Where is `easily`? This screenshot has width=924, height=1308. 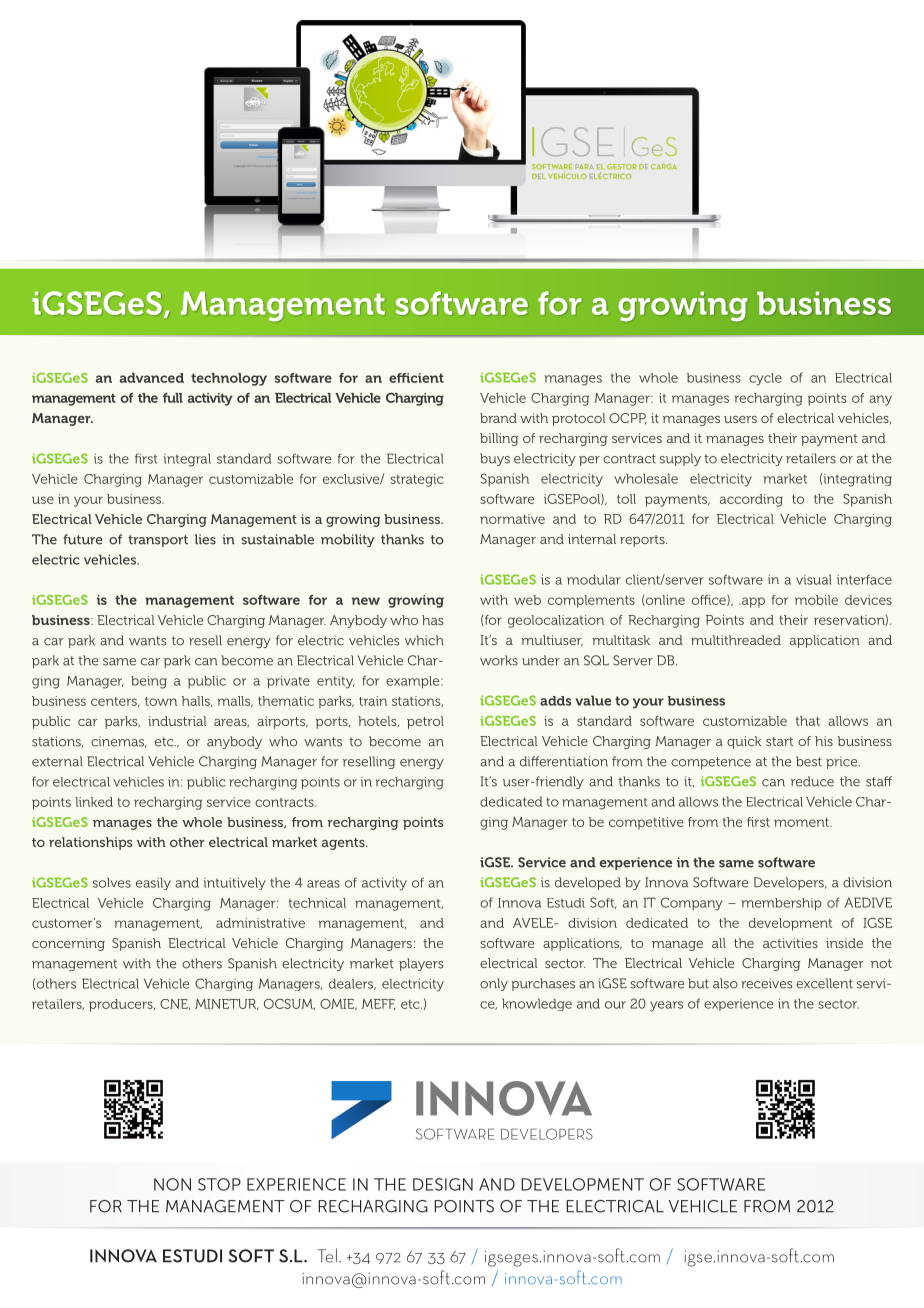
easily is located at coordinates (153, 884).
